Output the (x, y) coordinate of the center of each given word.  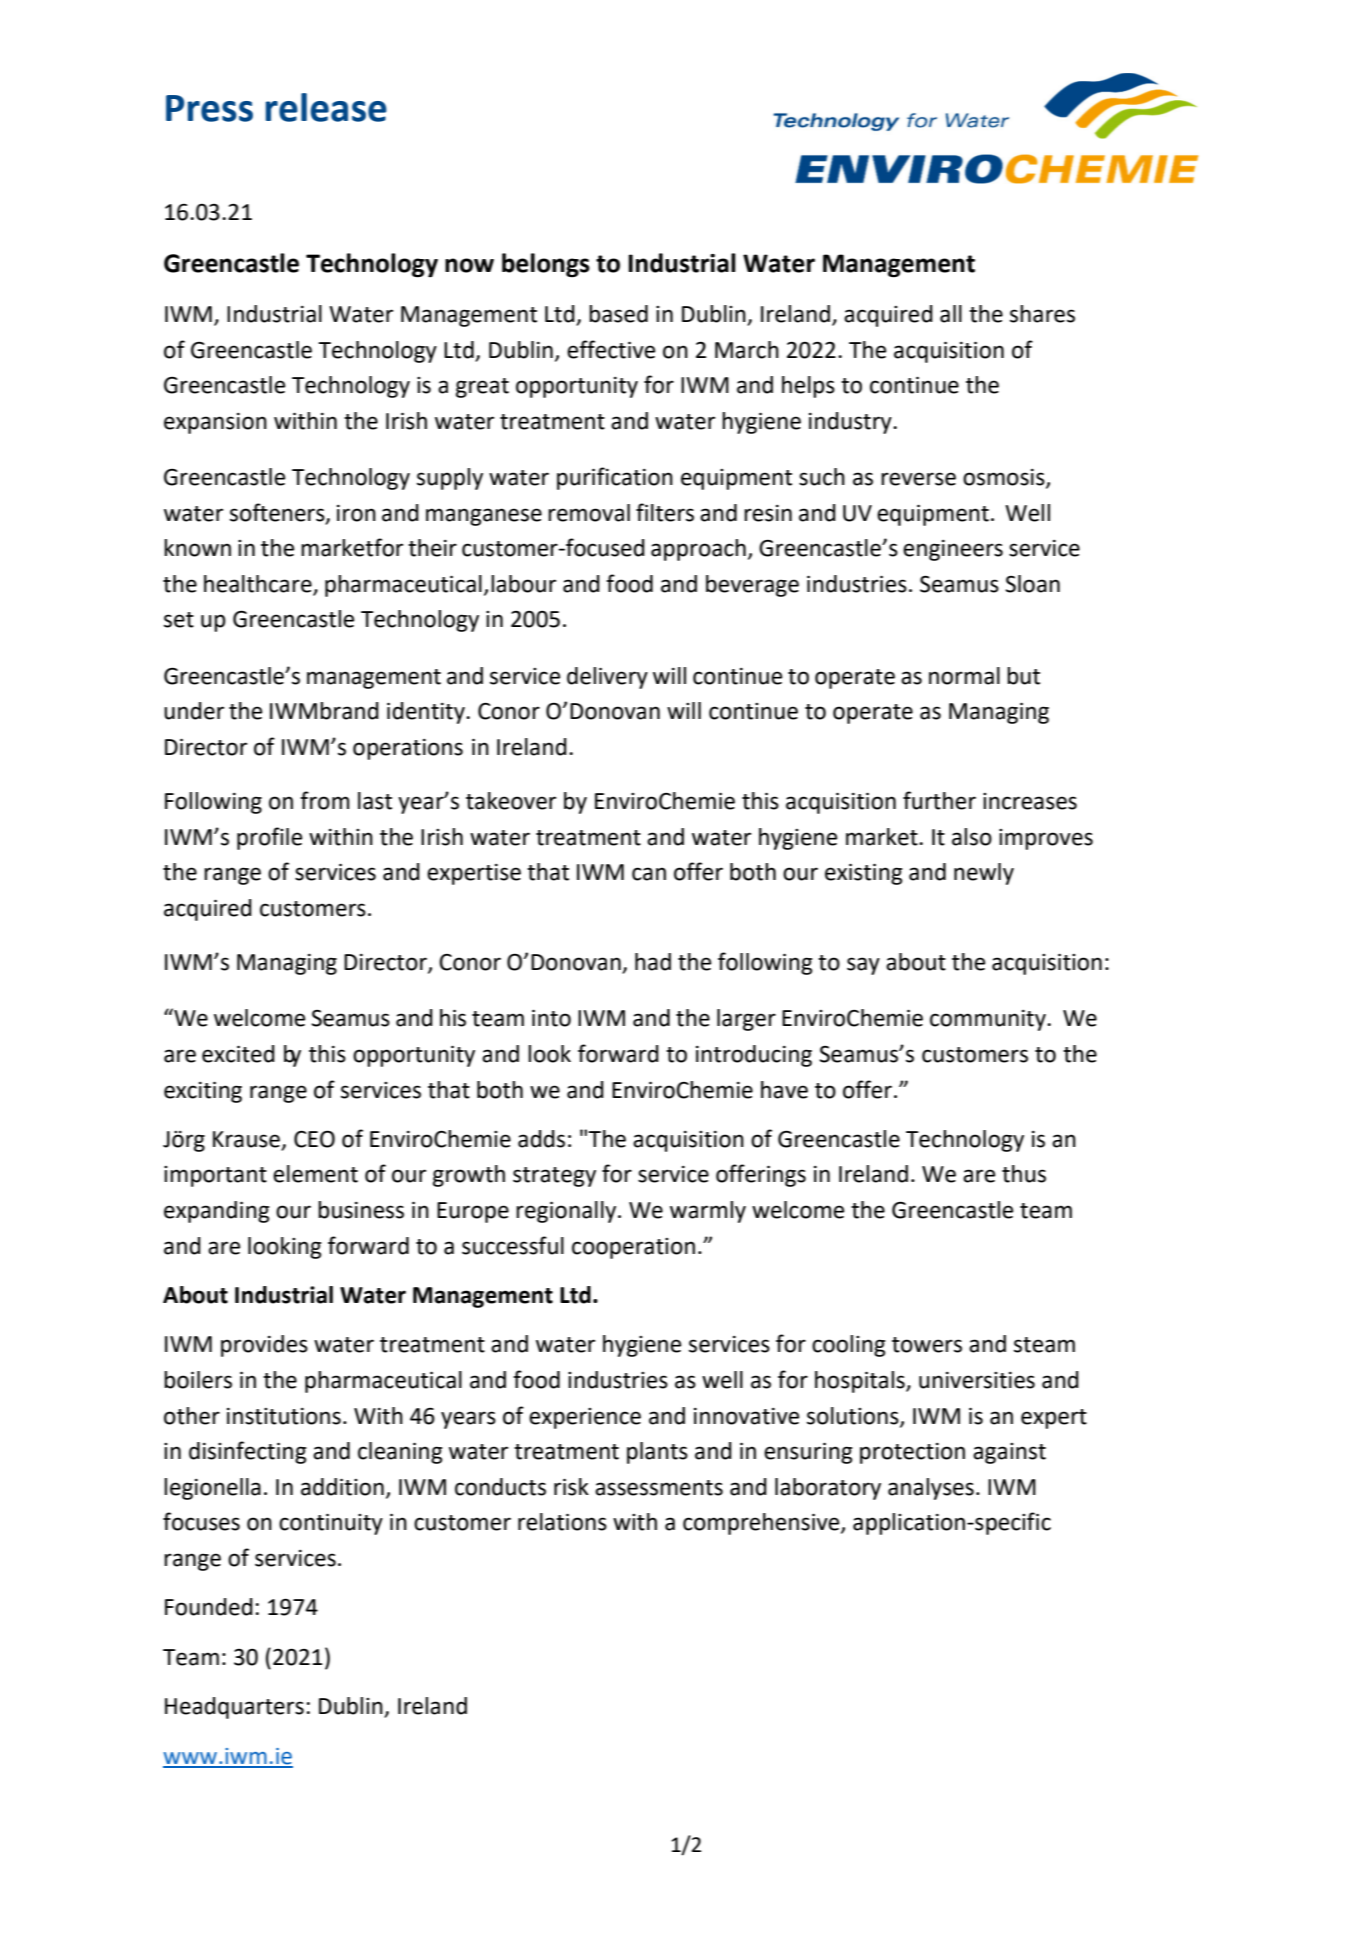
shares (1042, 314)
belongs (546, 265)
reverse (918, 479)
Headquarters (234, 1708)
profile (269, 838)
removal (589, 513)
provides (264, 1346)
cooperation (633, 1248)
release (326, 107)
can (649, 874)
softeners (278, 513)
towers (927, 1345)
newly (984, 874)
